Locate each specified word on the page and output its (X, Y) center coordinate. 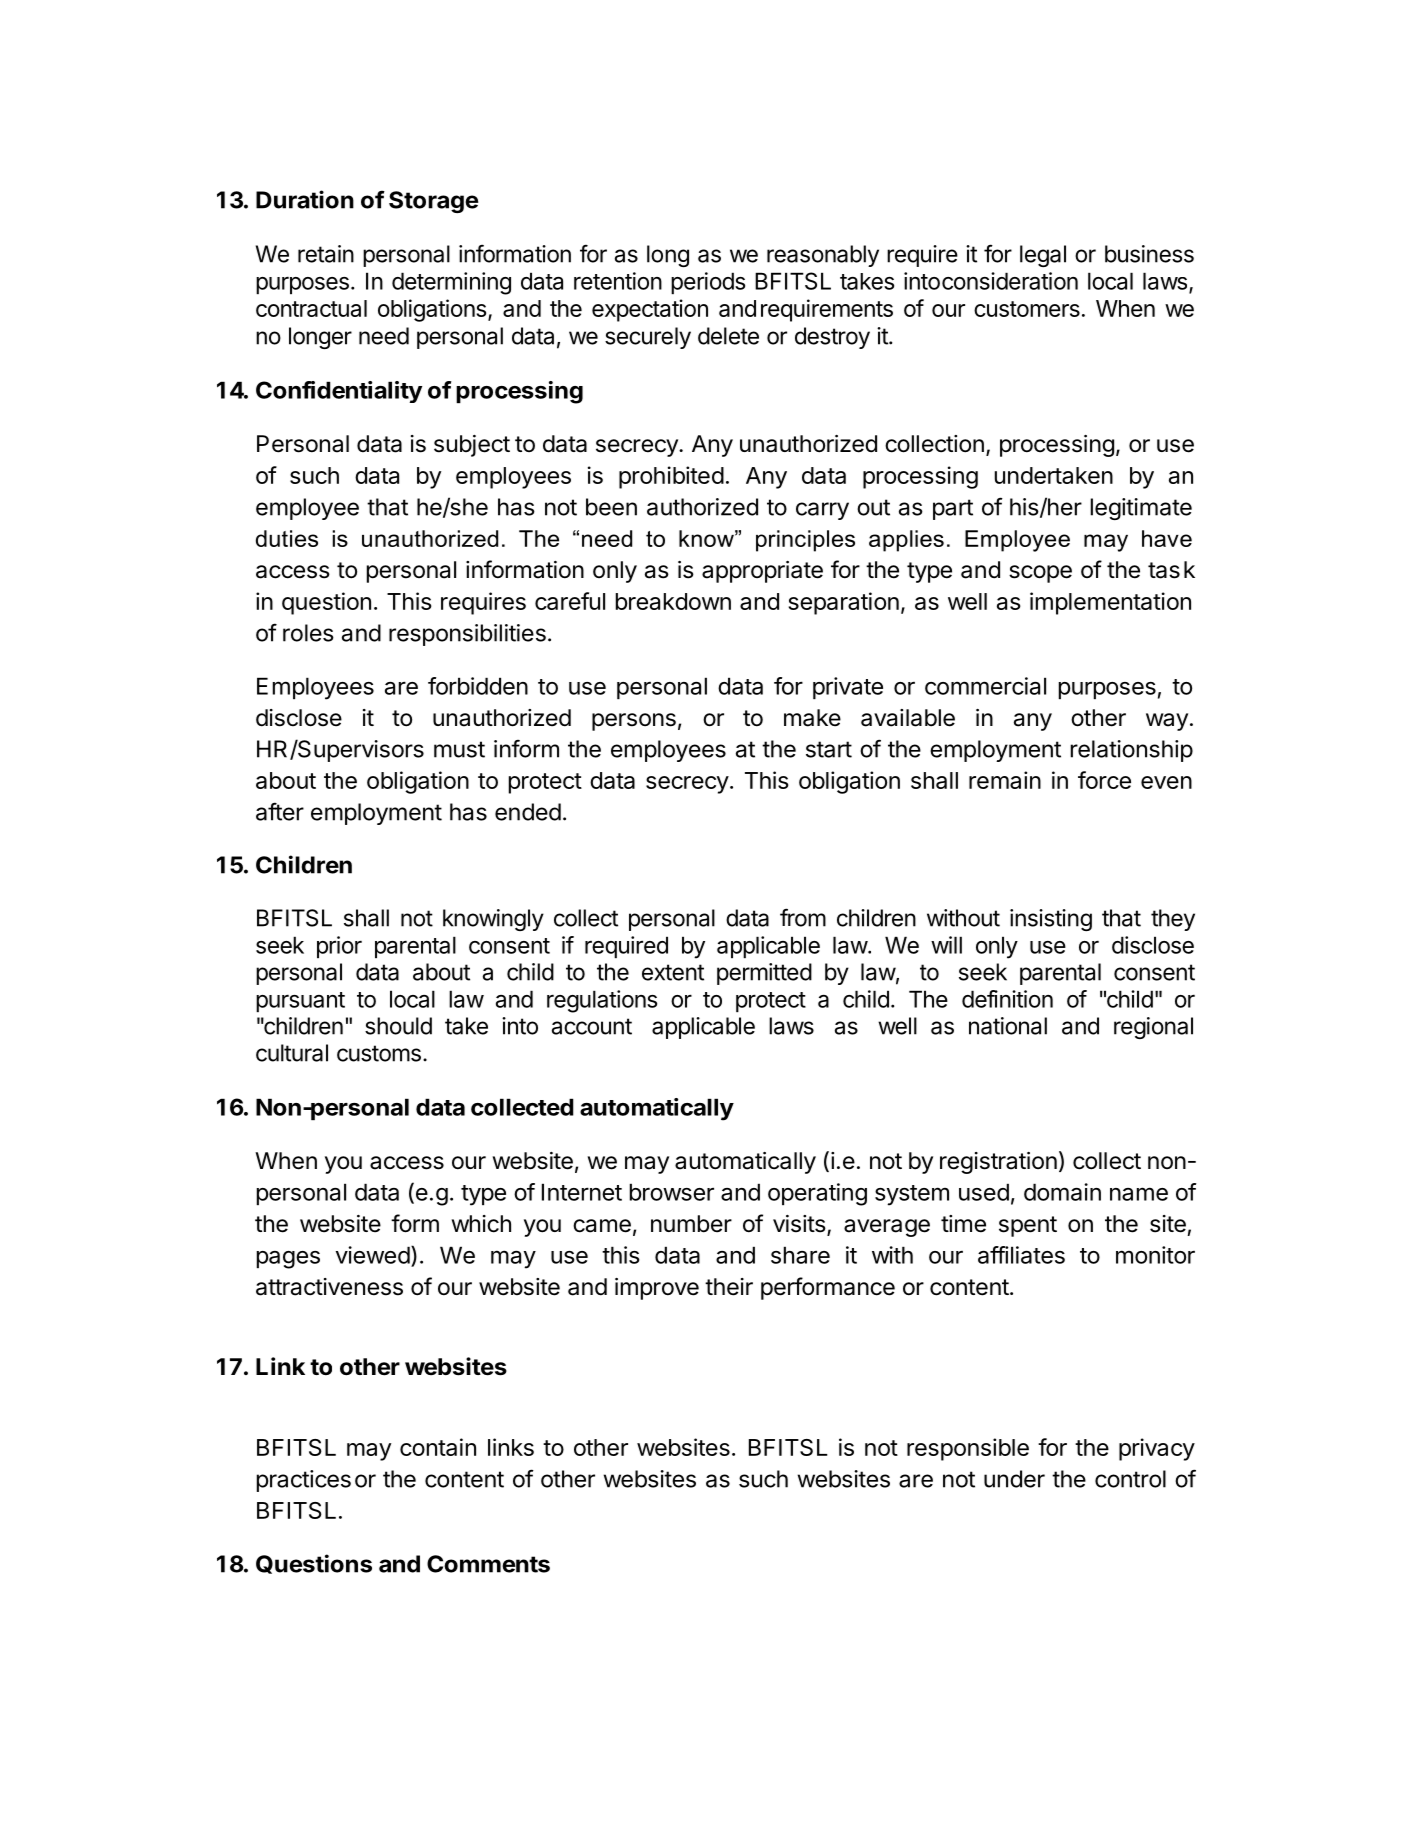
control (1130, 1479)
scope (1040, 574)
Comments (488, 1564)
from (803, 917)
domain (1062, 1192)
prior (339, 947)
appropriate (762, 572)
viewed (373, 1255)
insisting (1051, 920)
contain (438, 1447)
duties (287, 538)
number (691, 1224)
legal (1043, 256)
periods (708, 283)
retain (326, 254)
